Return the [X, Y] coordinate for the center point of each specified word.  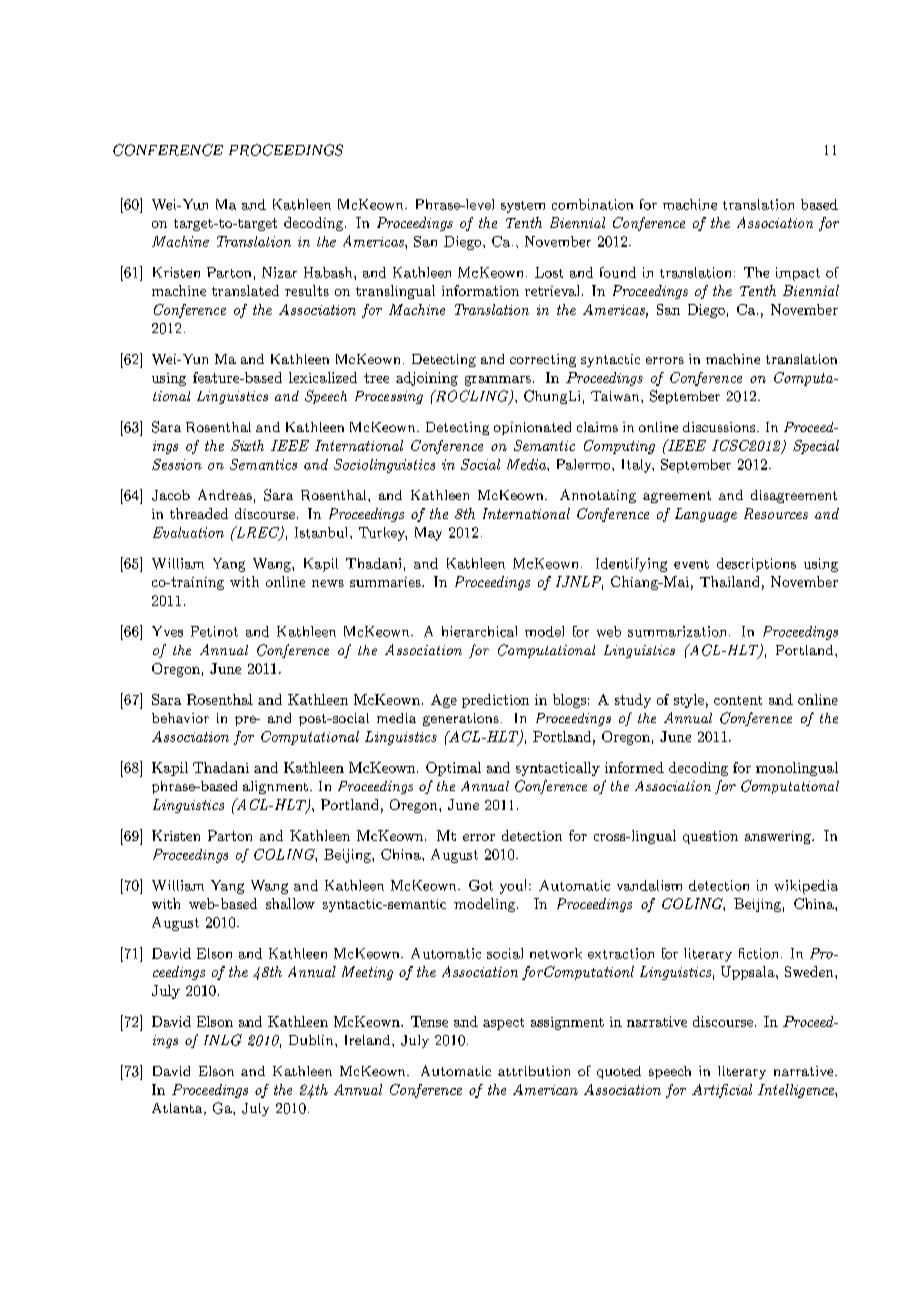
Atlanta [178, 1109]
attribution [534, 1071]
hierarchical [479, 631]
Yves [167, 631]
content [738, 700]
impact [798, 274]
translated [245, 290]
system [523, 207]
